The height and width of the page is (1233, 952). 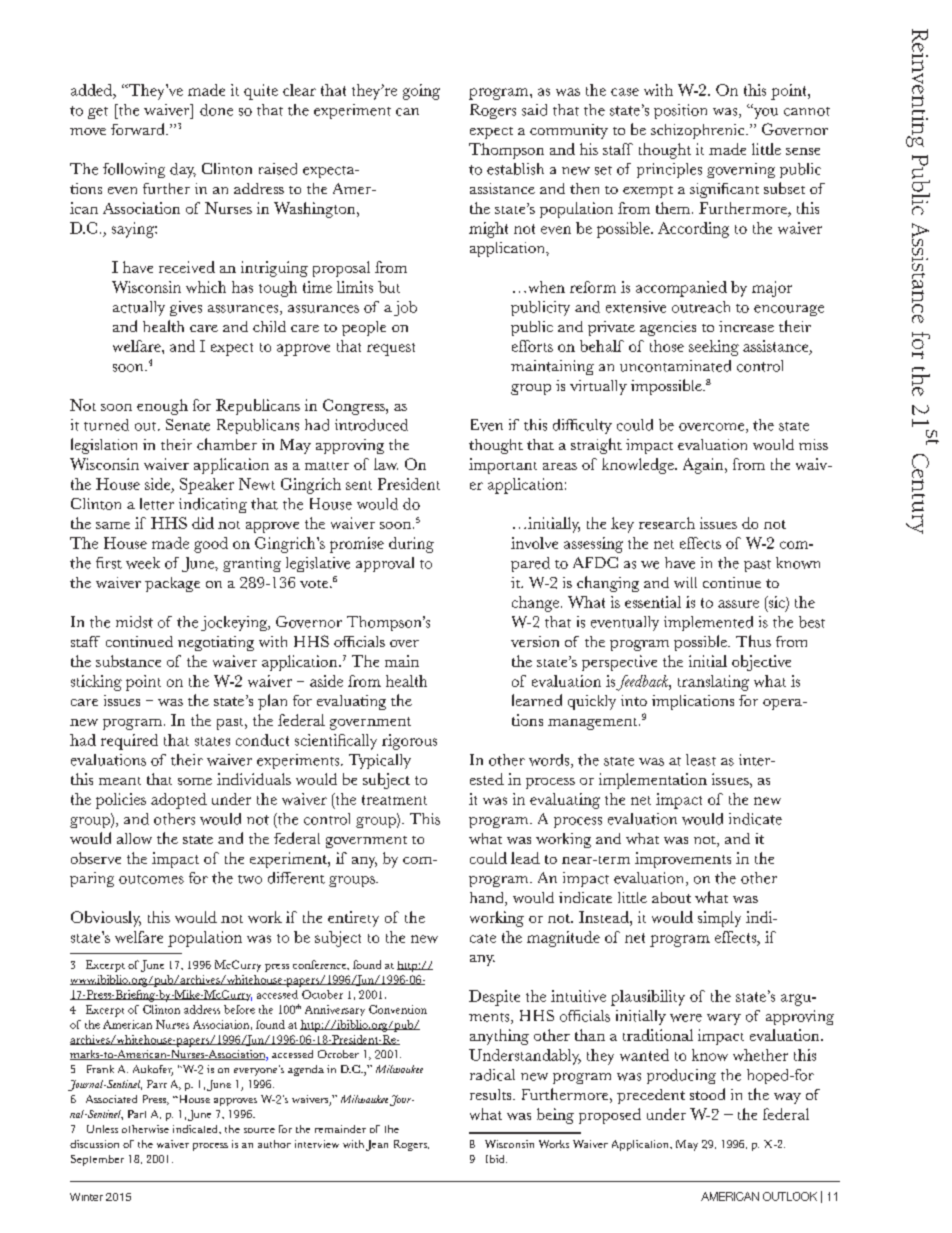 What do you see at coordinates (708, 623) in the page?
I see `implemented` at bounding box center [708, 623].
